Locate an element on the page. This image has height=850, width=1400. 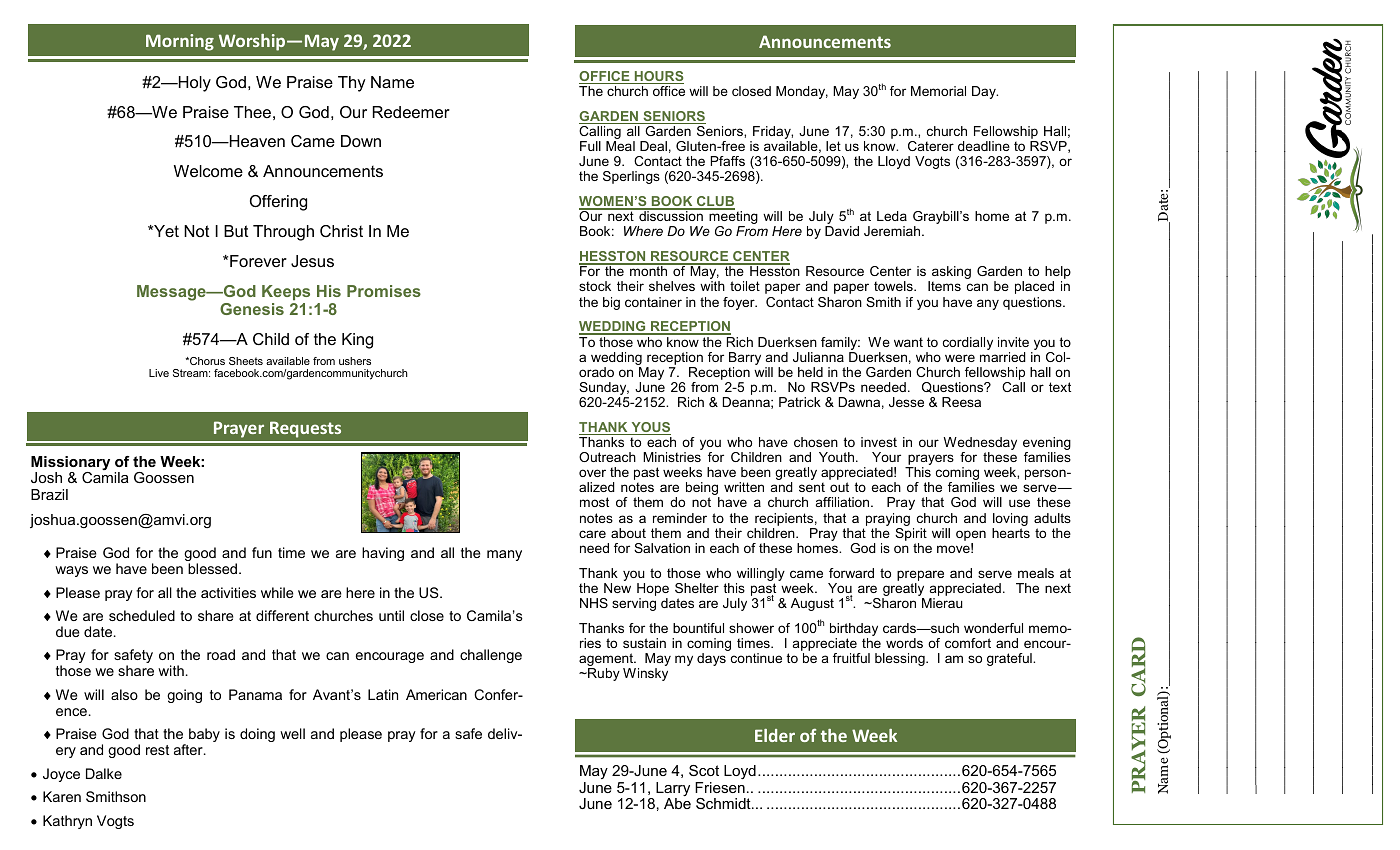
Wednesday is located at coordinates (980, 445).
